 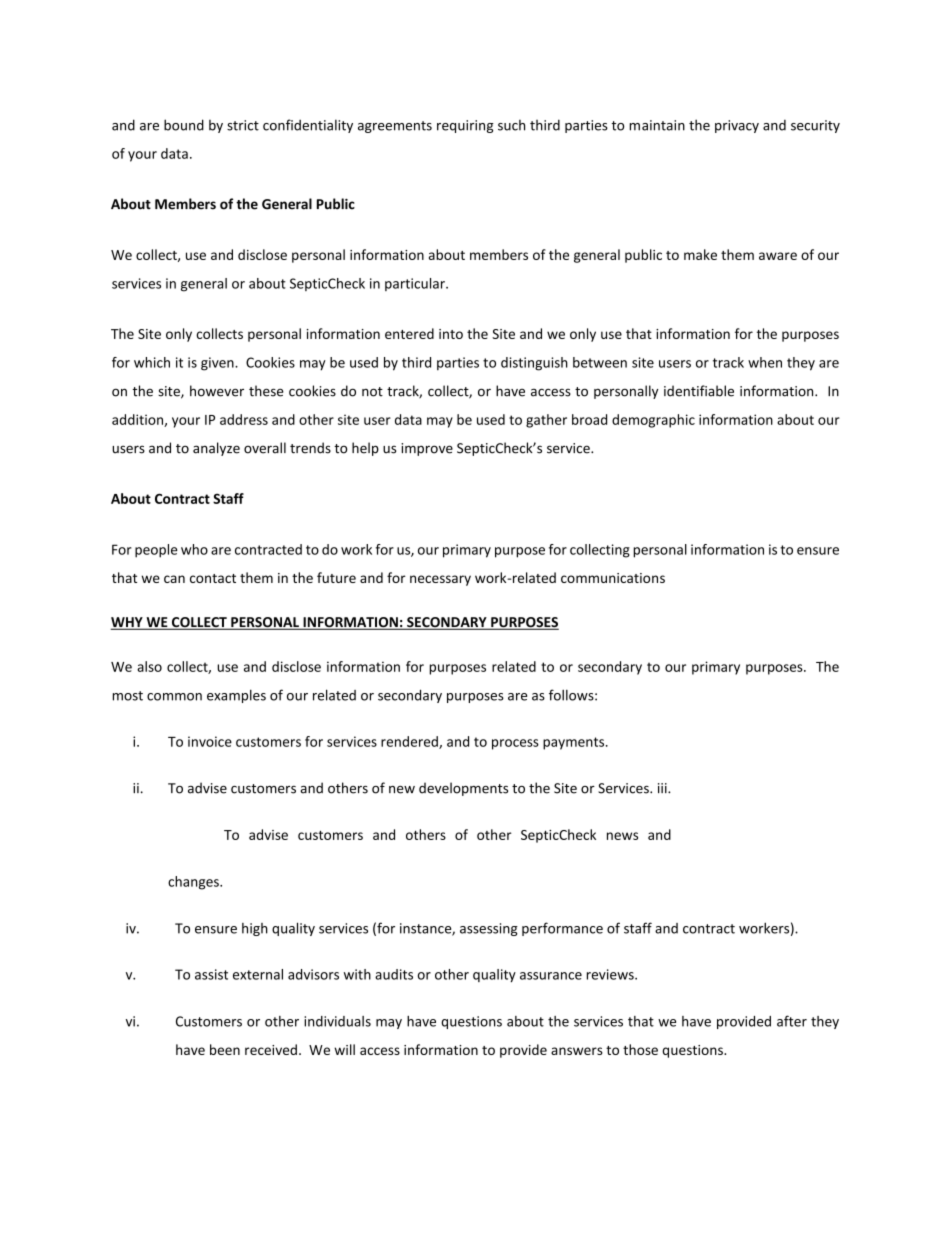 I want to click on been, so click(x=225, y=1049).
